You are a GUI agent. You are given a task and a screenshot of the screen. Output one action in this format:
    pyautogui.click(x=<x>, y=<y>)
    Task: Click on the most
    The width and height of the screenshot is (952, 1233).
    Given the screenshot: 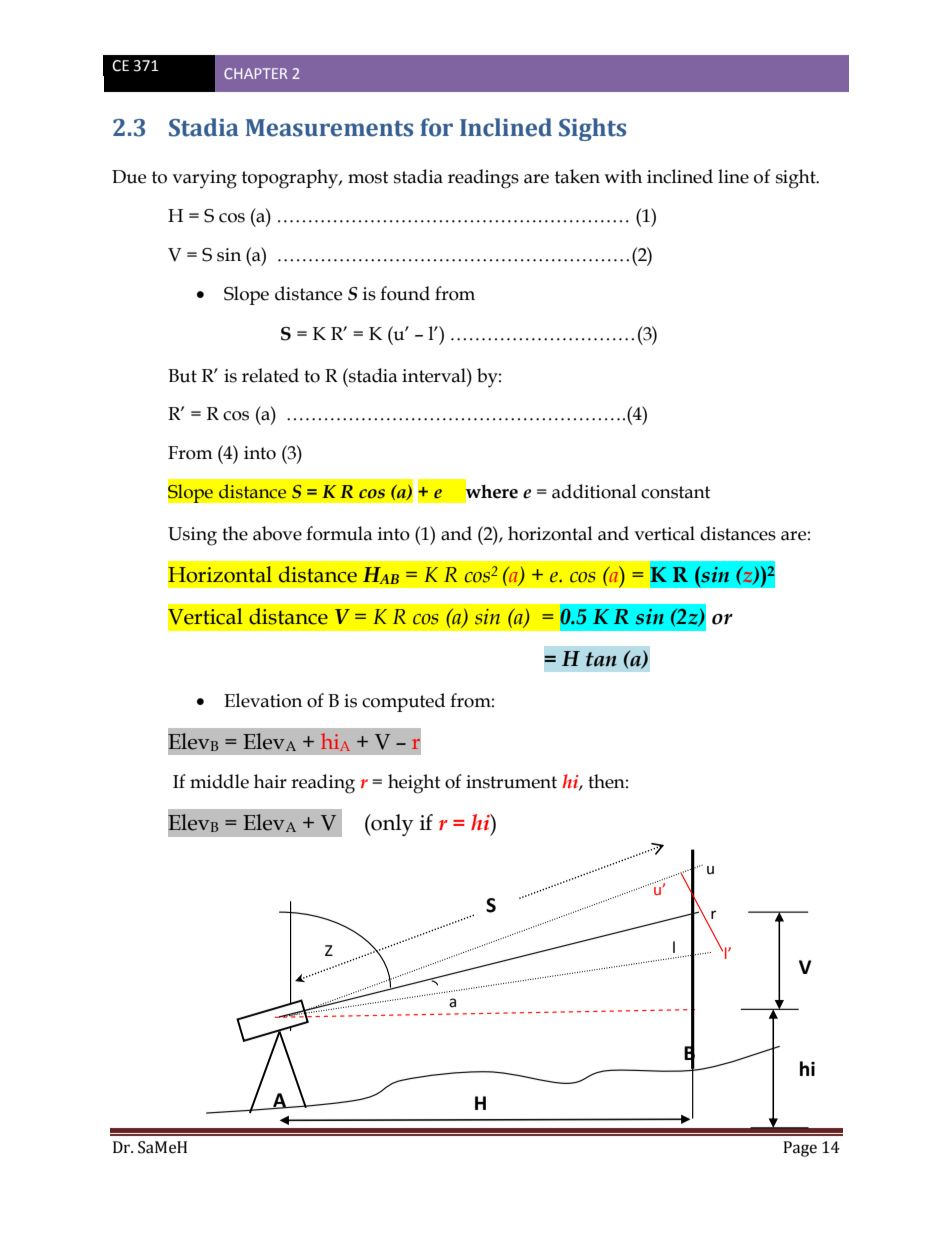 What is the action you would take?
    pyautogui.click(x=368, y=177)
